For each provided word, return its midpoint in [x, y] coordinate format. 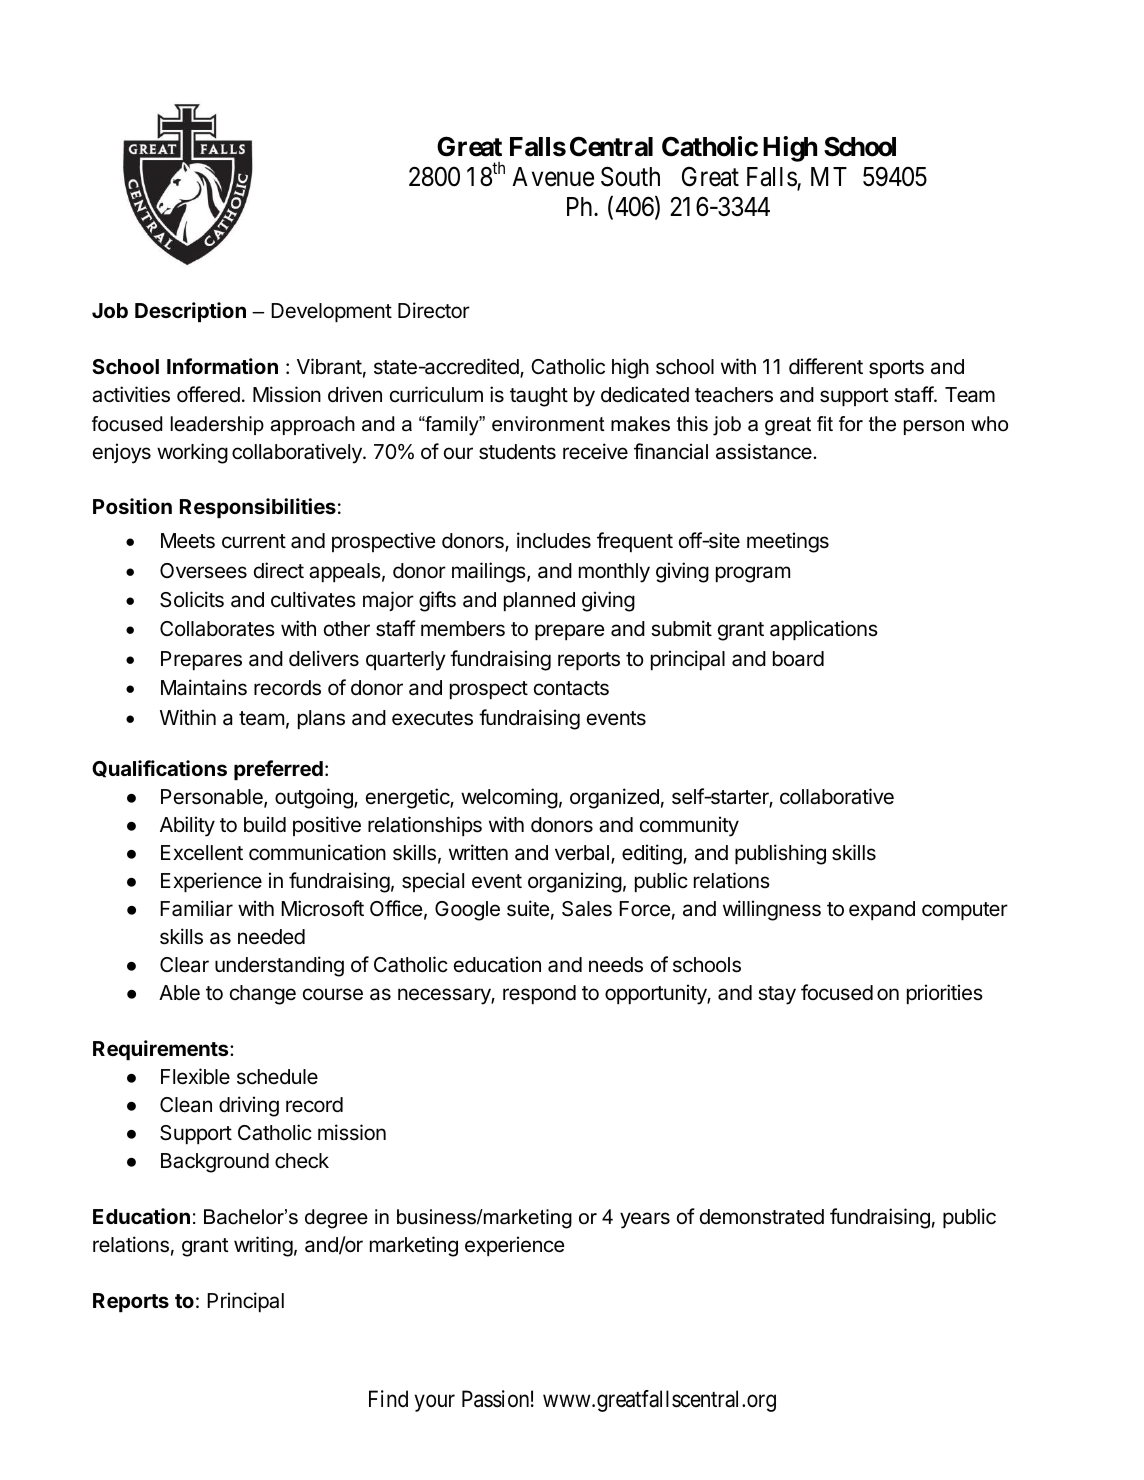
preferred [278, 770]
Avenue [553, 177]
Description [190, 312]
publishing [780, 854]
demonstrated [762, 1217]
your [434, 1403]
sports [896, 369]
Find [388, 1398]
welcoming [509, 798]
